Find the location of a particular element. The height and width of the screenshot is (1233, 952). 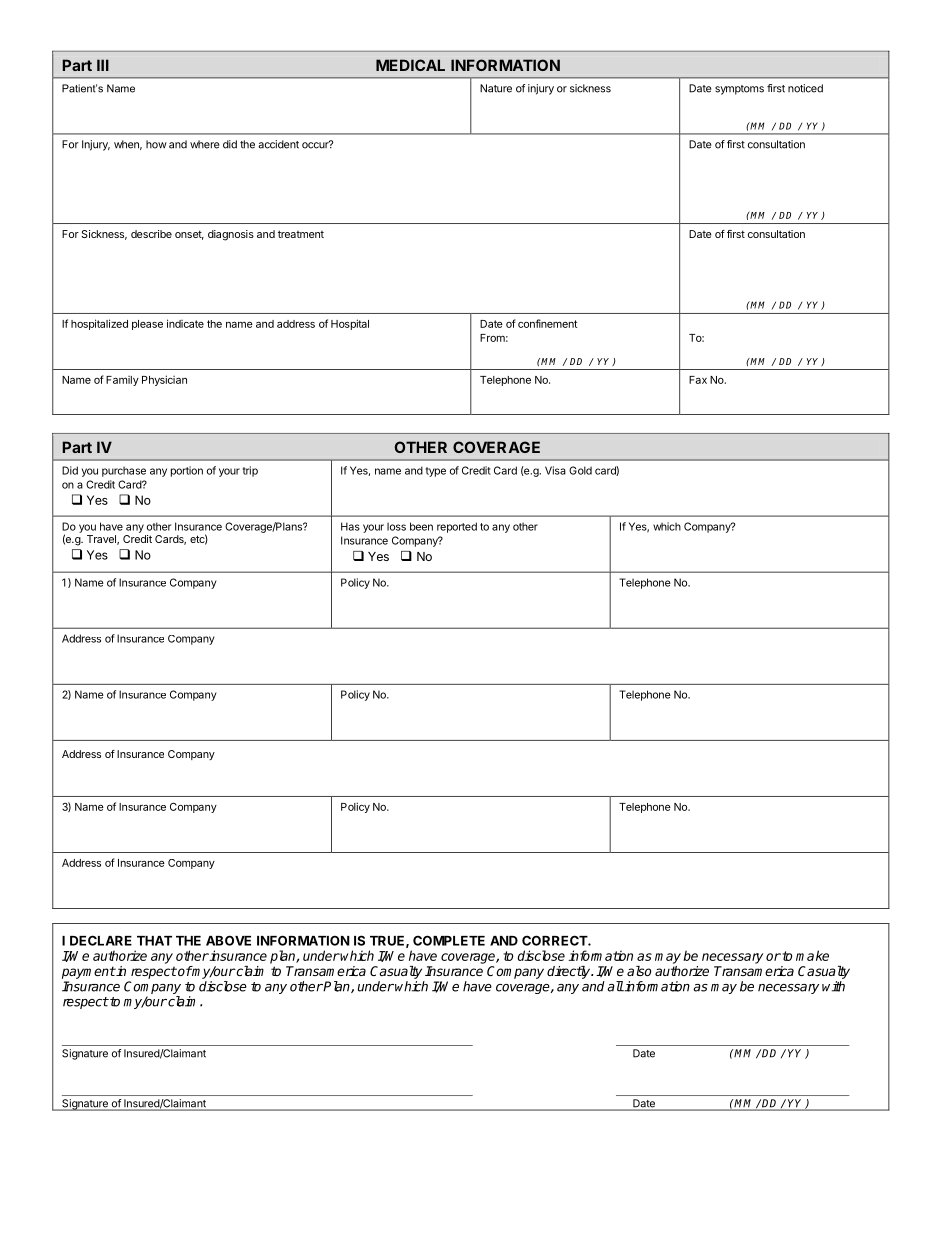

confinement is located at coordinates (547, 323).
